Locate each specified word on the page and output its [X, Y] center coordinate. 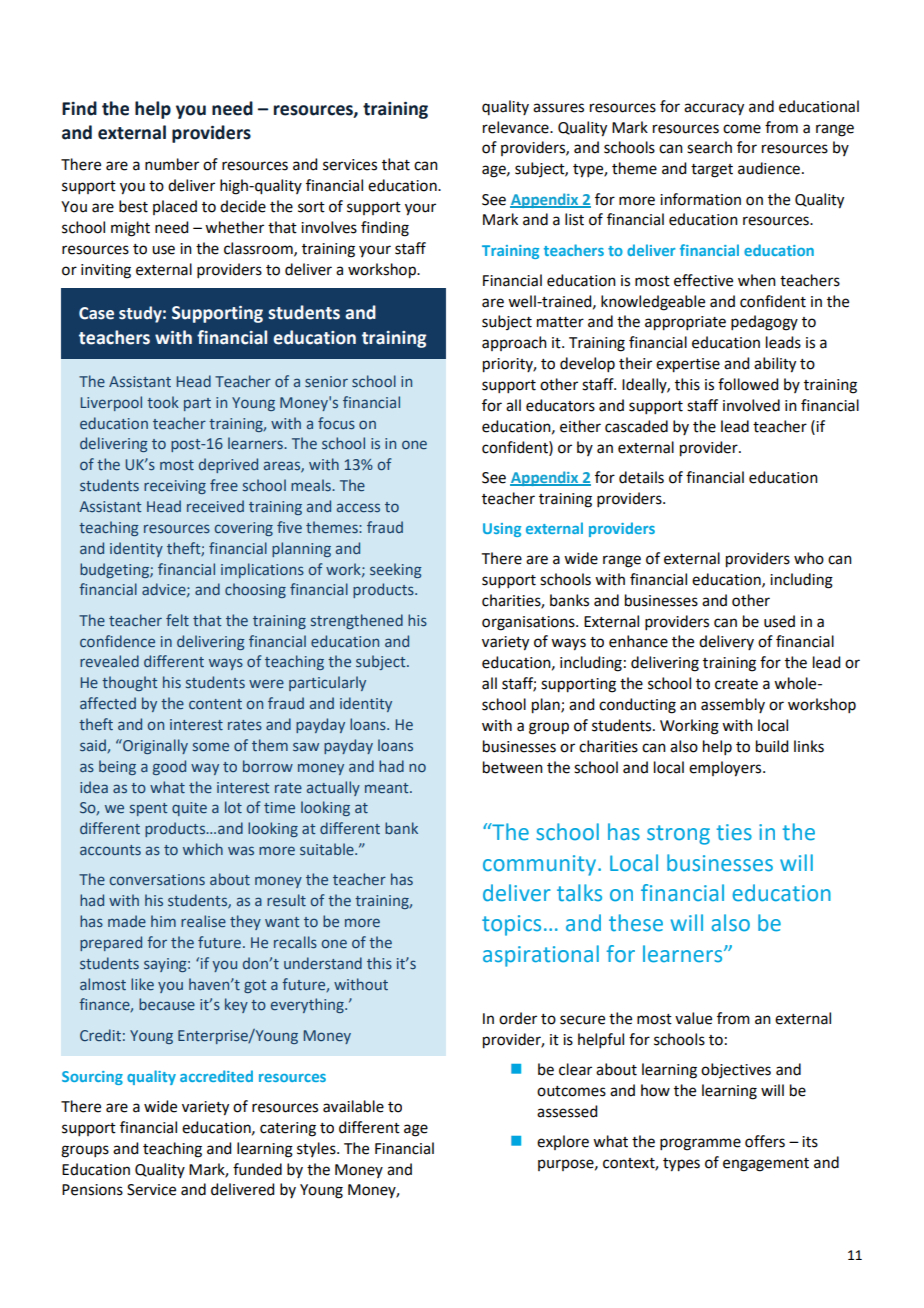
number [172, 164]
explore [563, 1142]
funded [257, 1169]
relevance [517, 127]
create [736, 684]
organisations [529, 623]
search [709, 147]
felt [177, 620]
